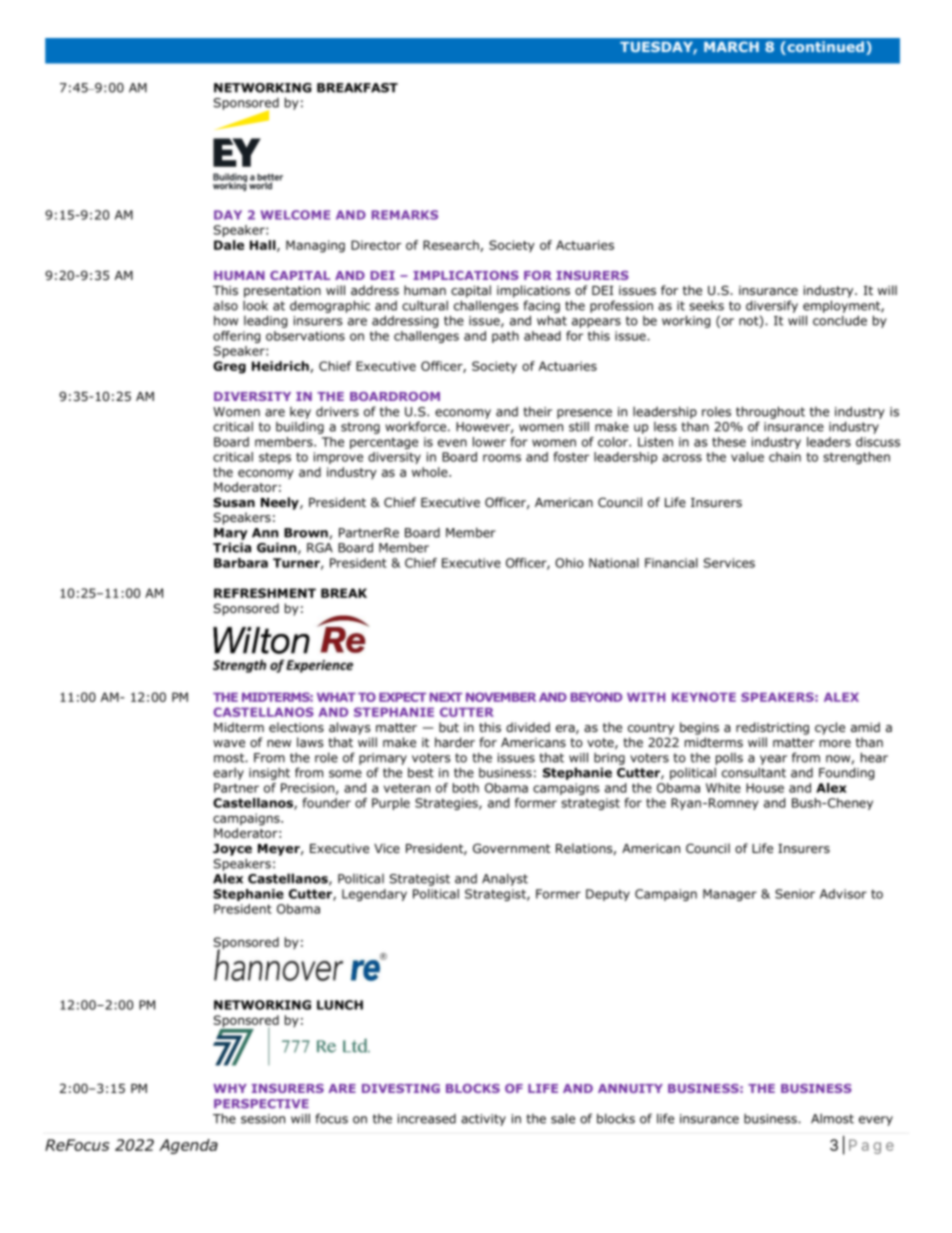  Describe the element at coordinates (505, 879) in the screenshot. I see `Analyst` at that location.
